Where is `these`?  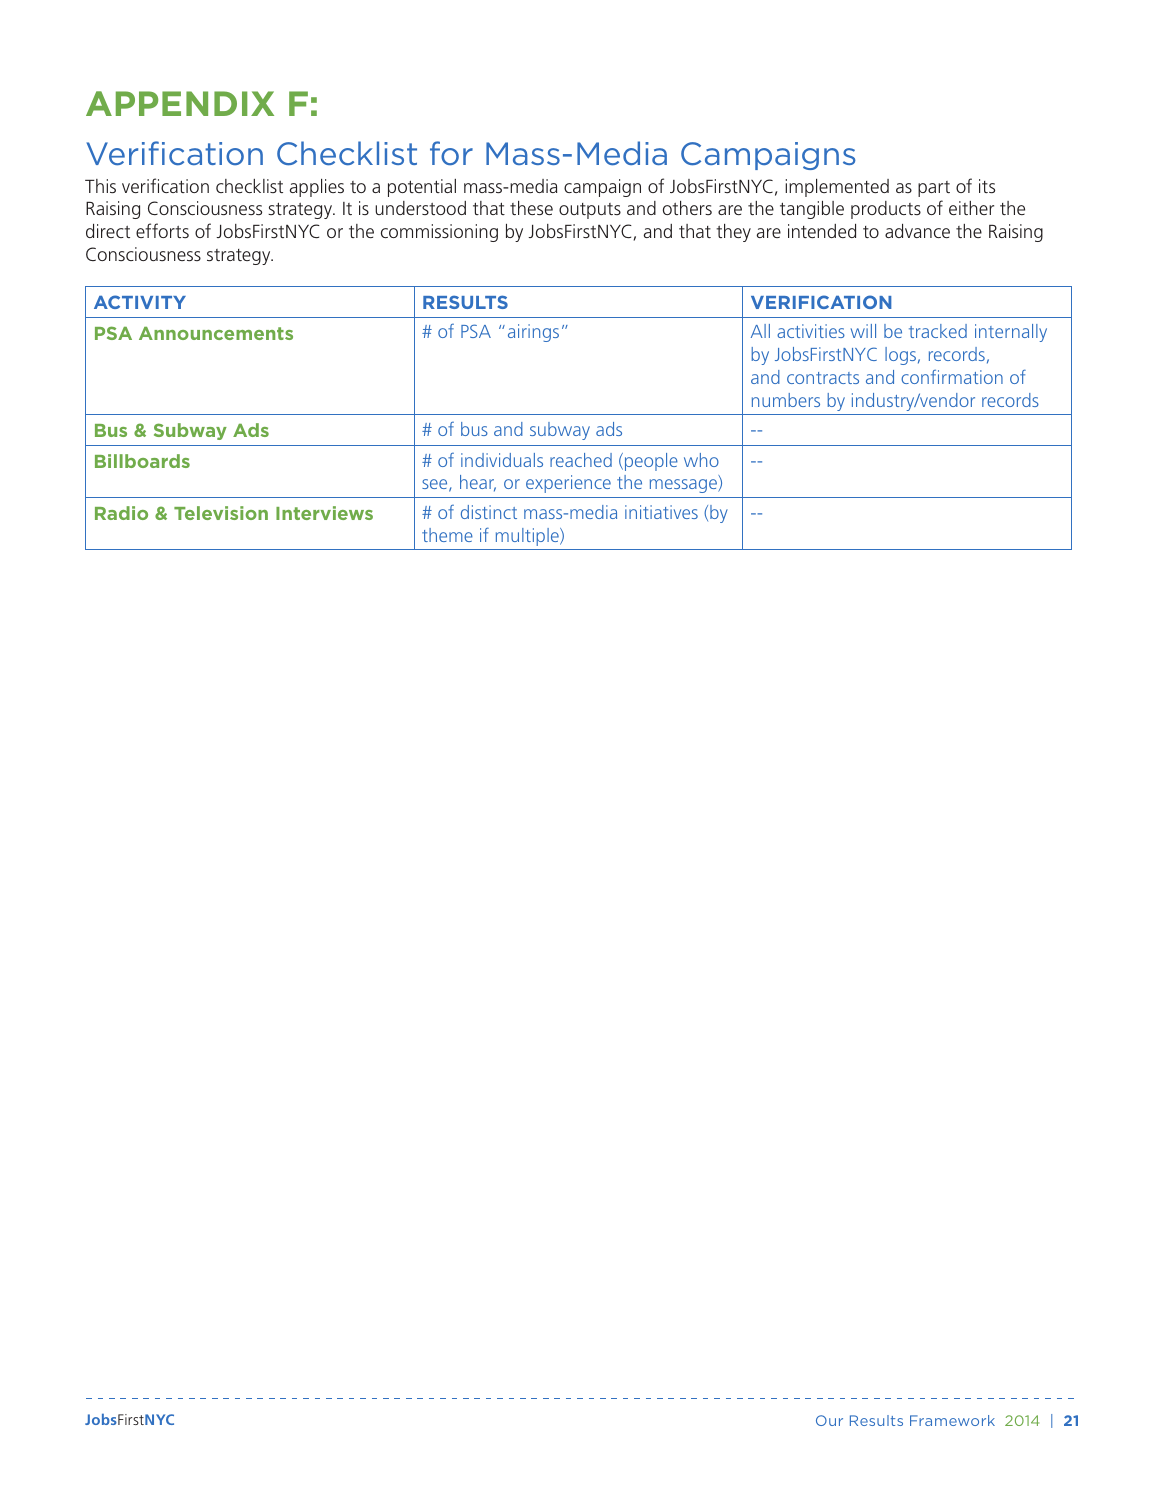 these is located at coordinates (531, 208).
